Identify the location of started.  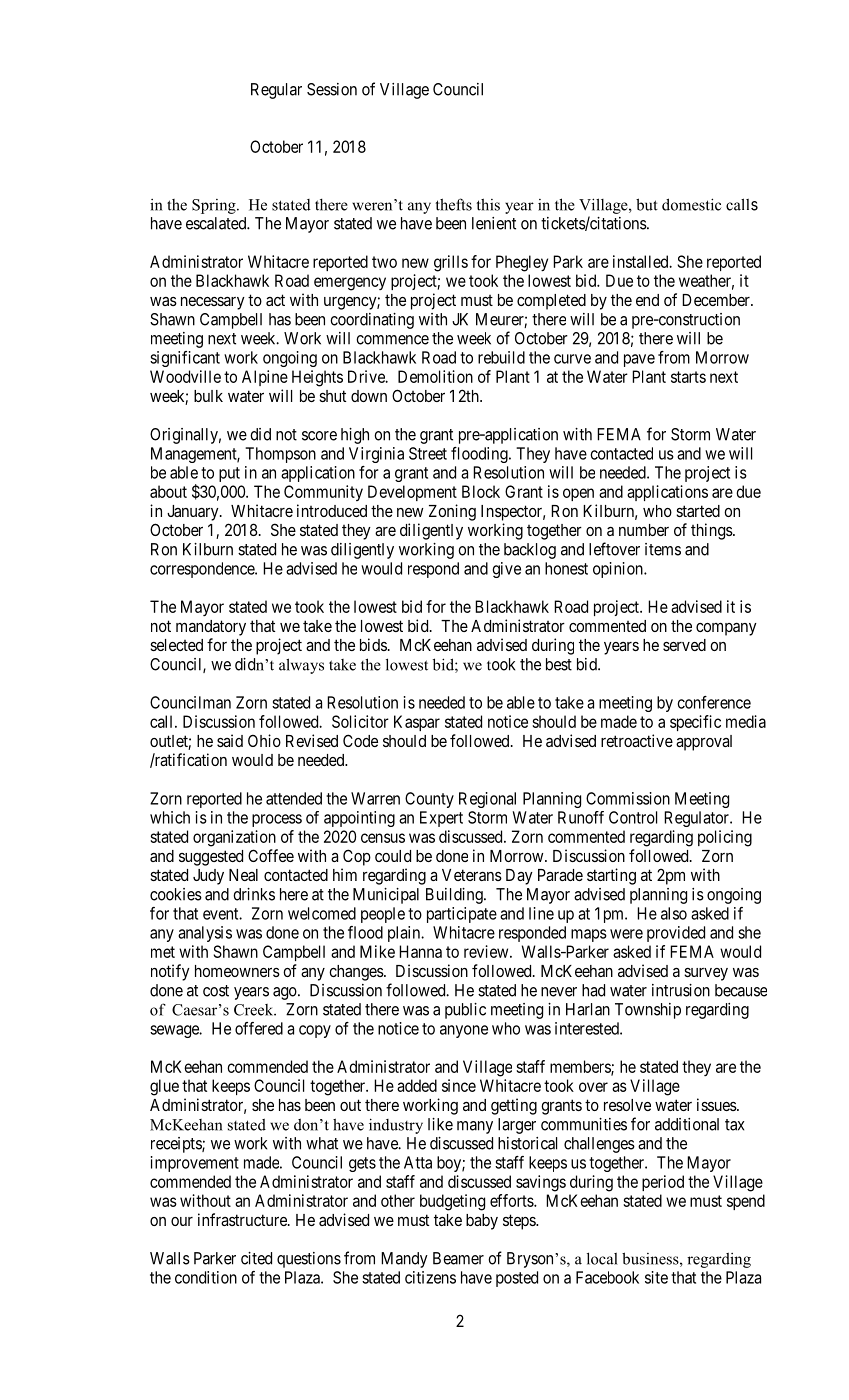
(698, 511).
